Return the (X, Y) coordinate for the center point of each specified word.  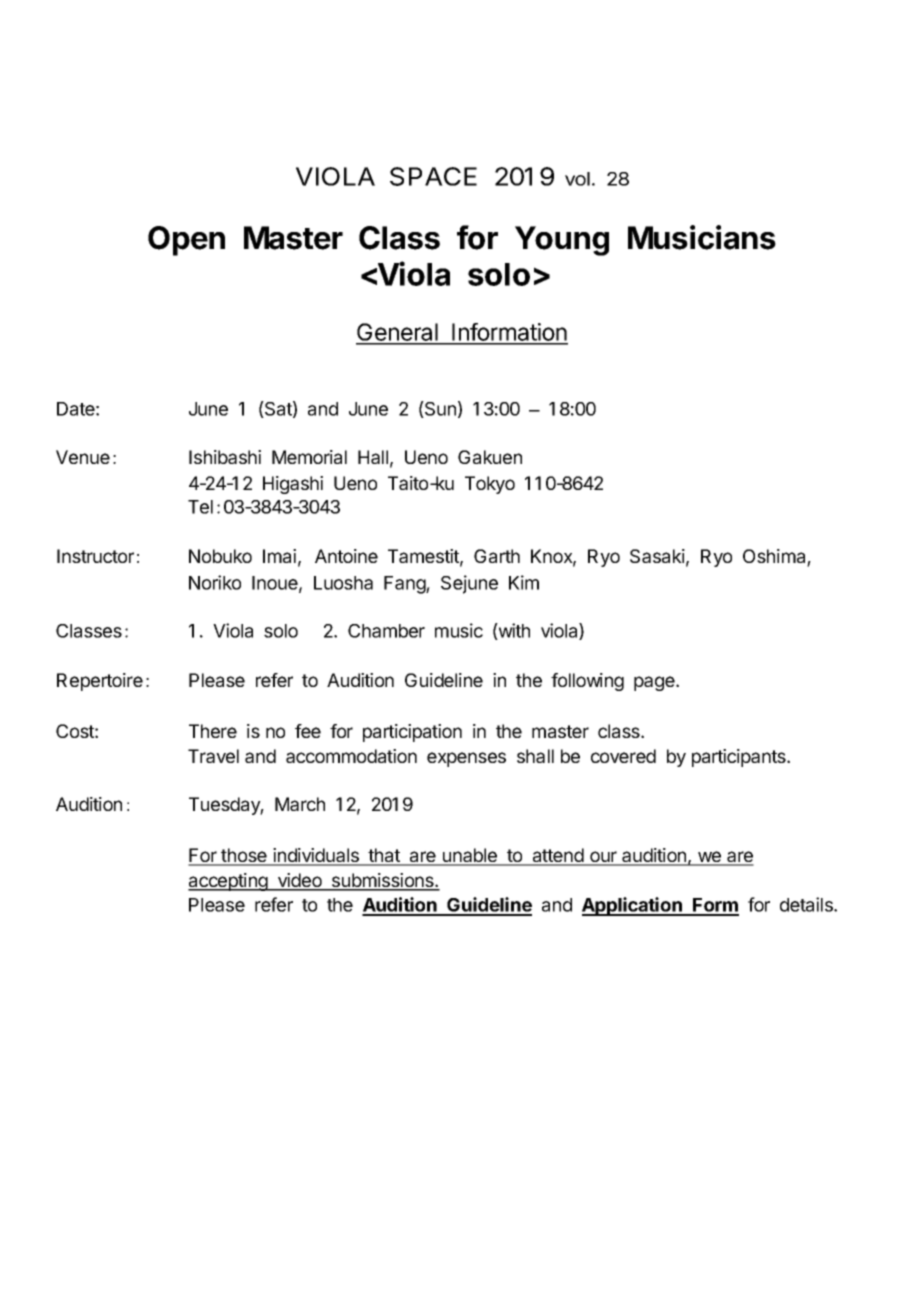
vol (577, 179)
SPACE (433, 176)
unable (470, 856)
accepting (229, 882)
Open (186, 241)
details (807, 904)
